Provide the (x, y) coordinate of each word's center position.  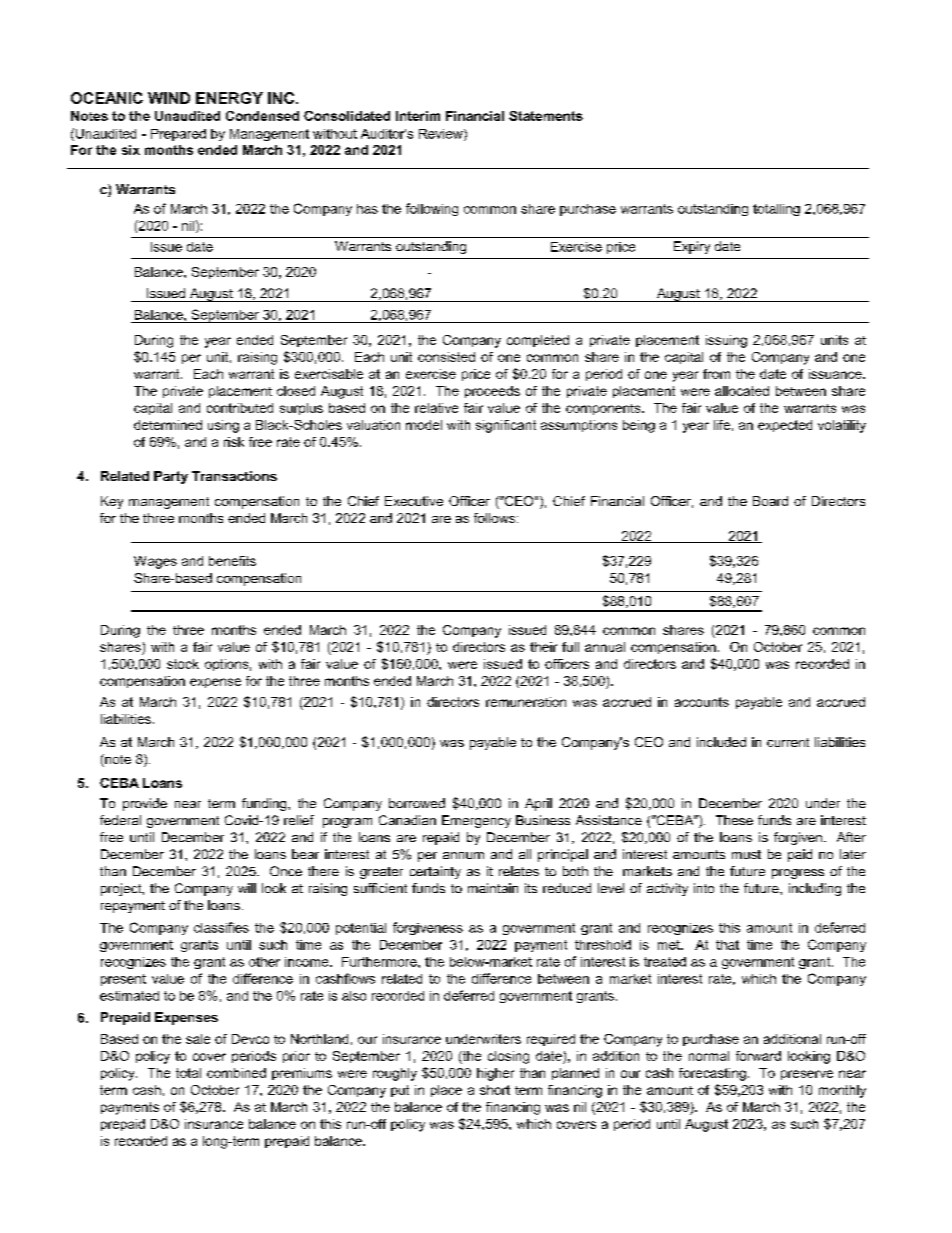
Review (442, 135)
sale (198, 1039)
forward (758, 1056)
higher (495, 1074)
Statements (546, 116)
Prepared (178, 135)
